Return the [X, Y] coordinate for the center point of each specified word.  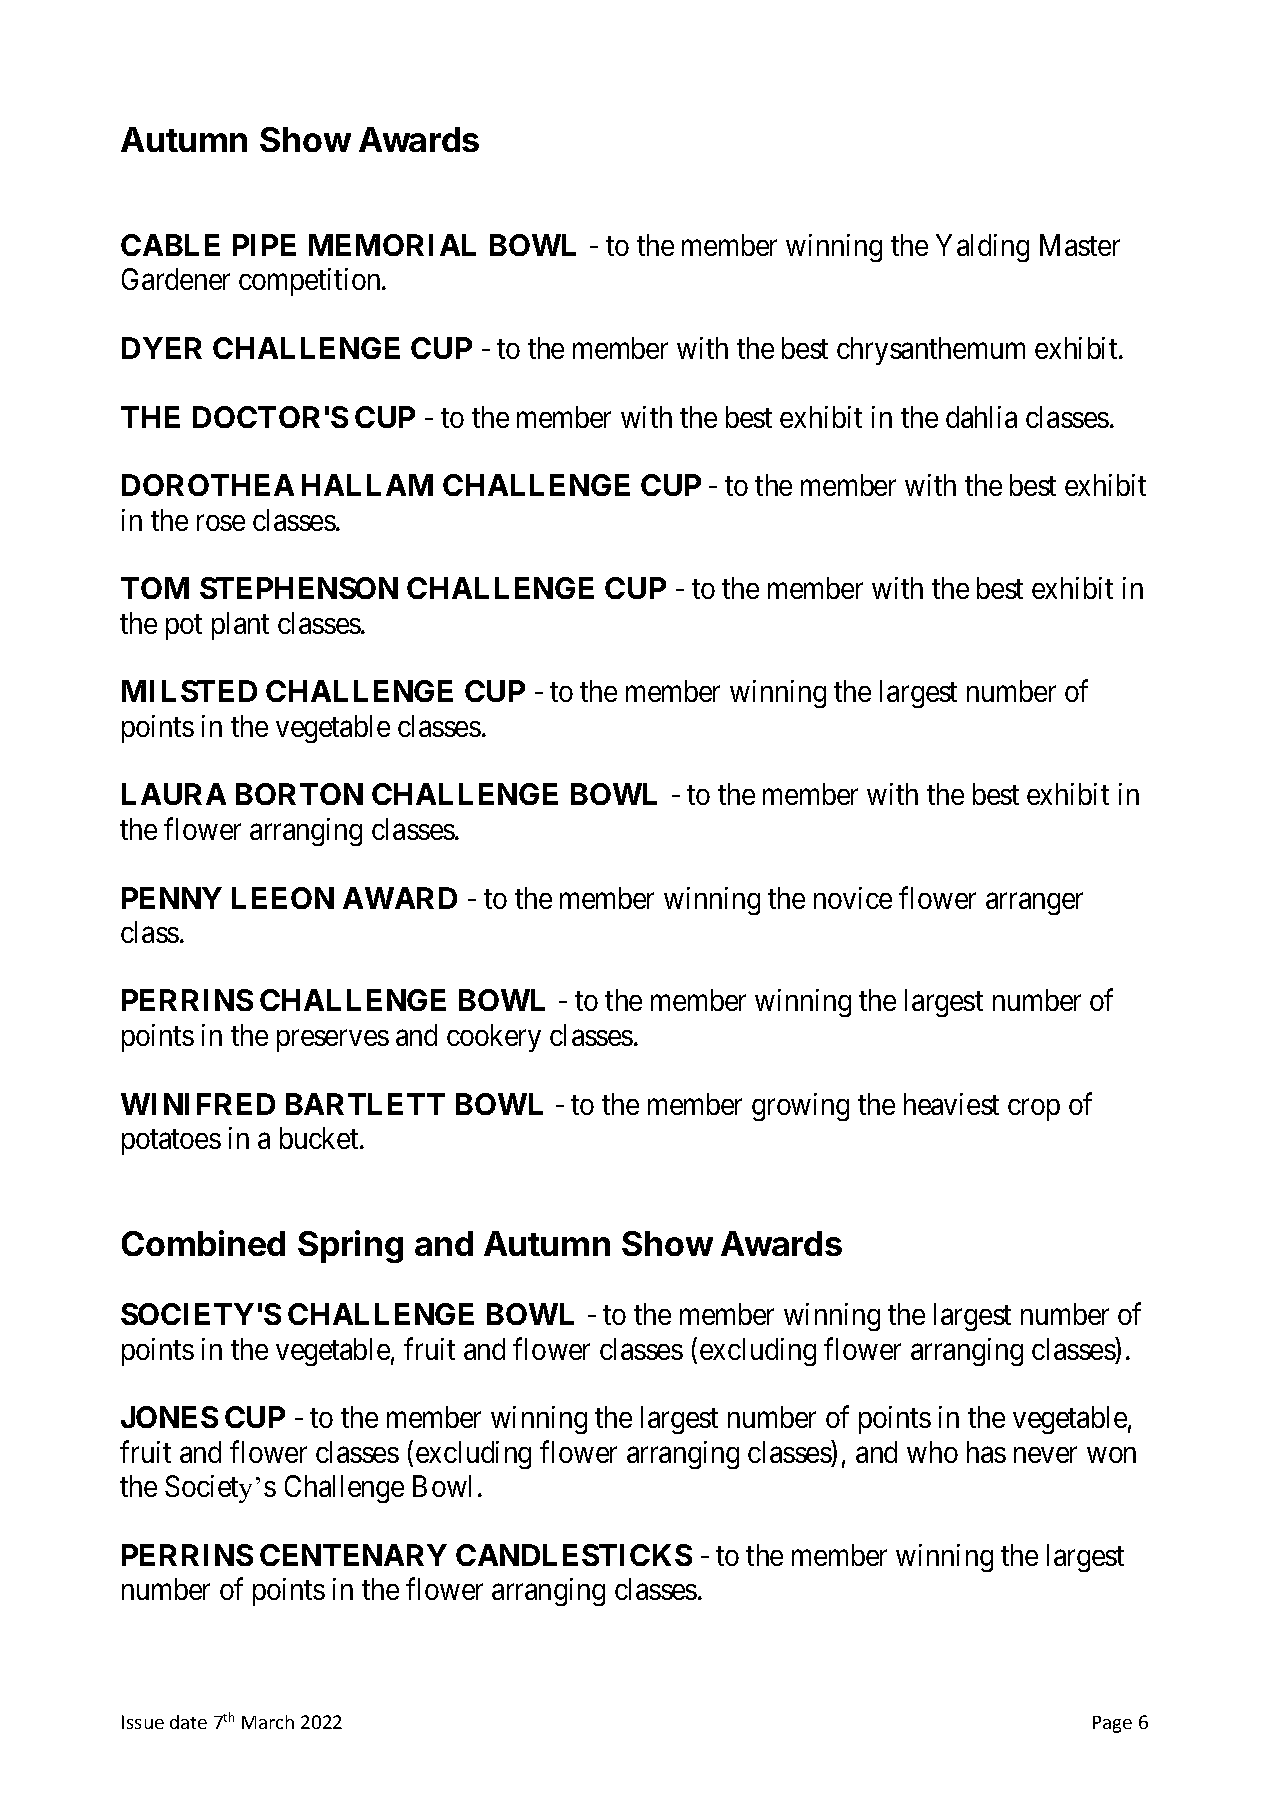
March [268, 1722]
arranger [1034, 904]
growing [800, 1107]
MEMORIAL [392, 245]
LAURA [174, 794]
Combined [203, 1243]
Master [1080, 245]
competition [311, 282]
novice [853, 898]
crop [1034, 1110]
